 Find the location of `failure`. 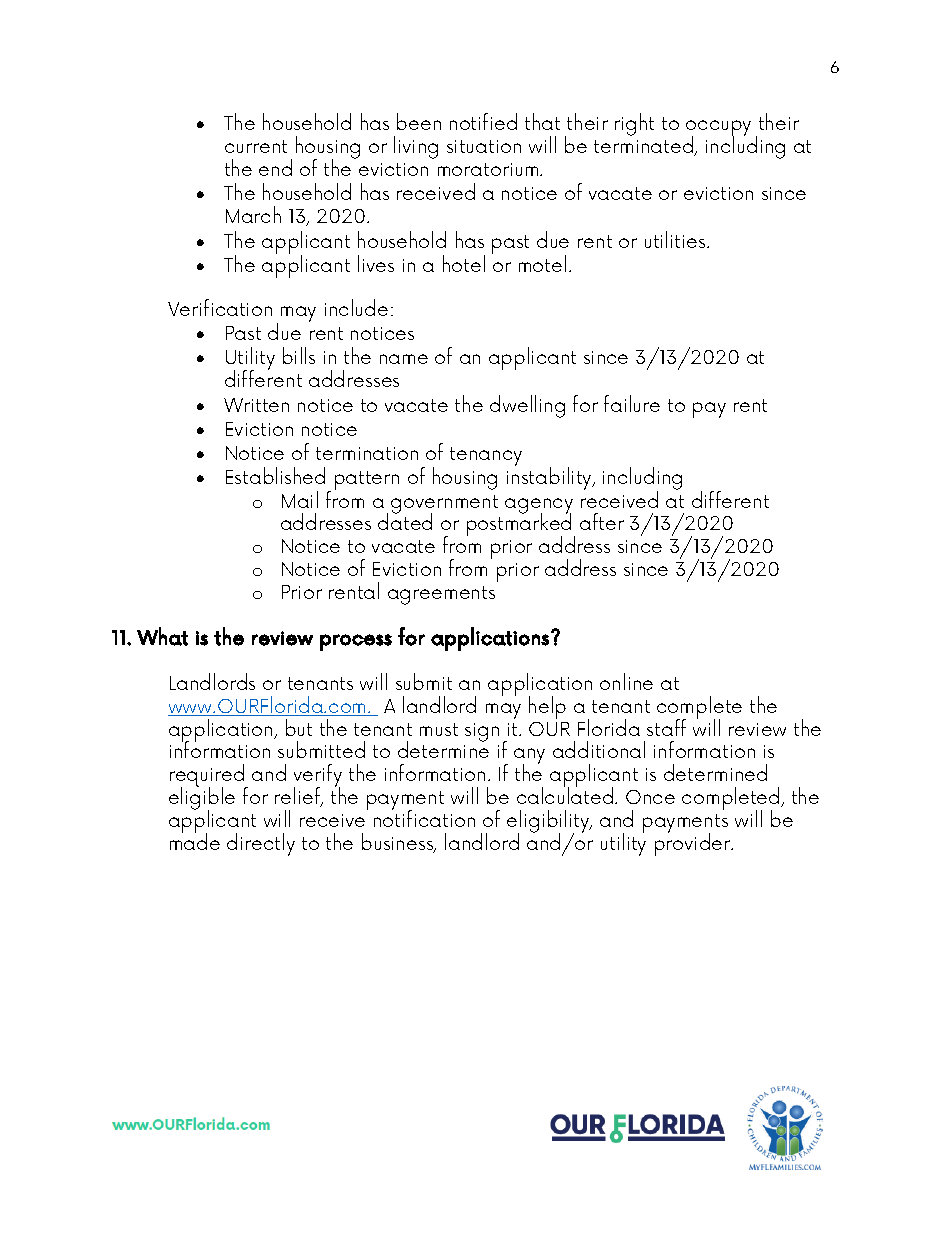

failure is located at coordinates (632, 403).
